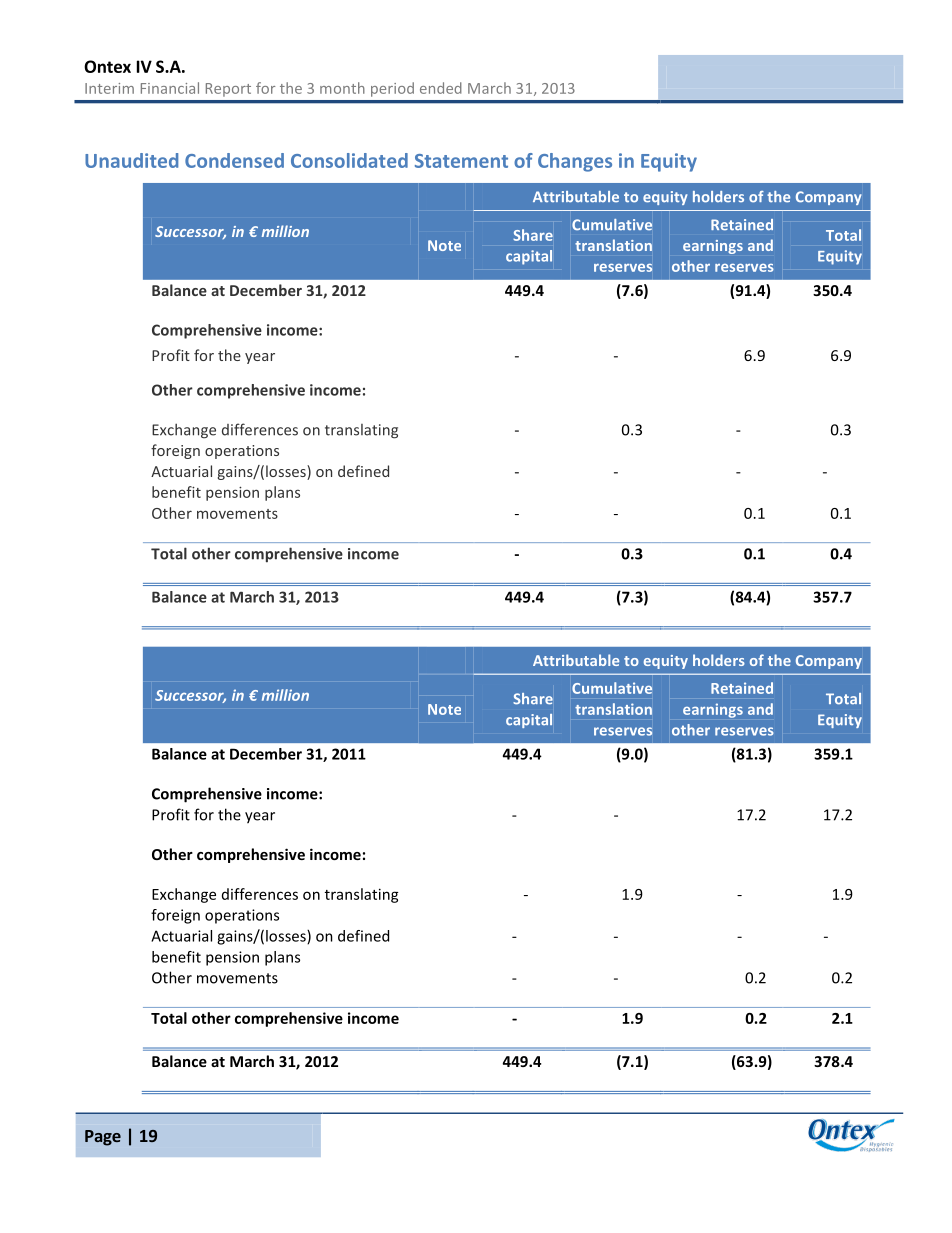  I want to click on period, so click(392, 89).
